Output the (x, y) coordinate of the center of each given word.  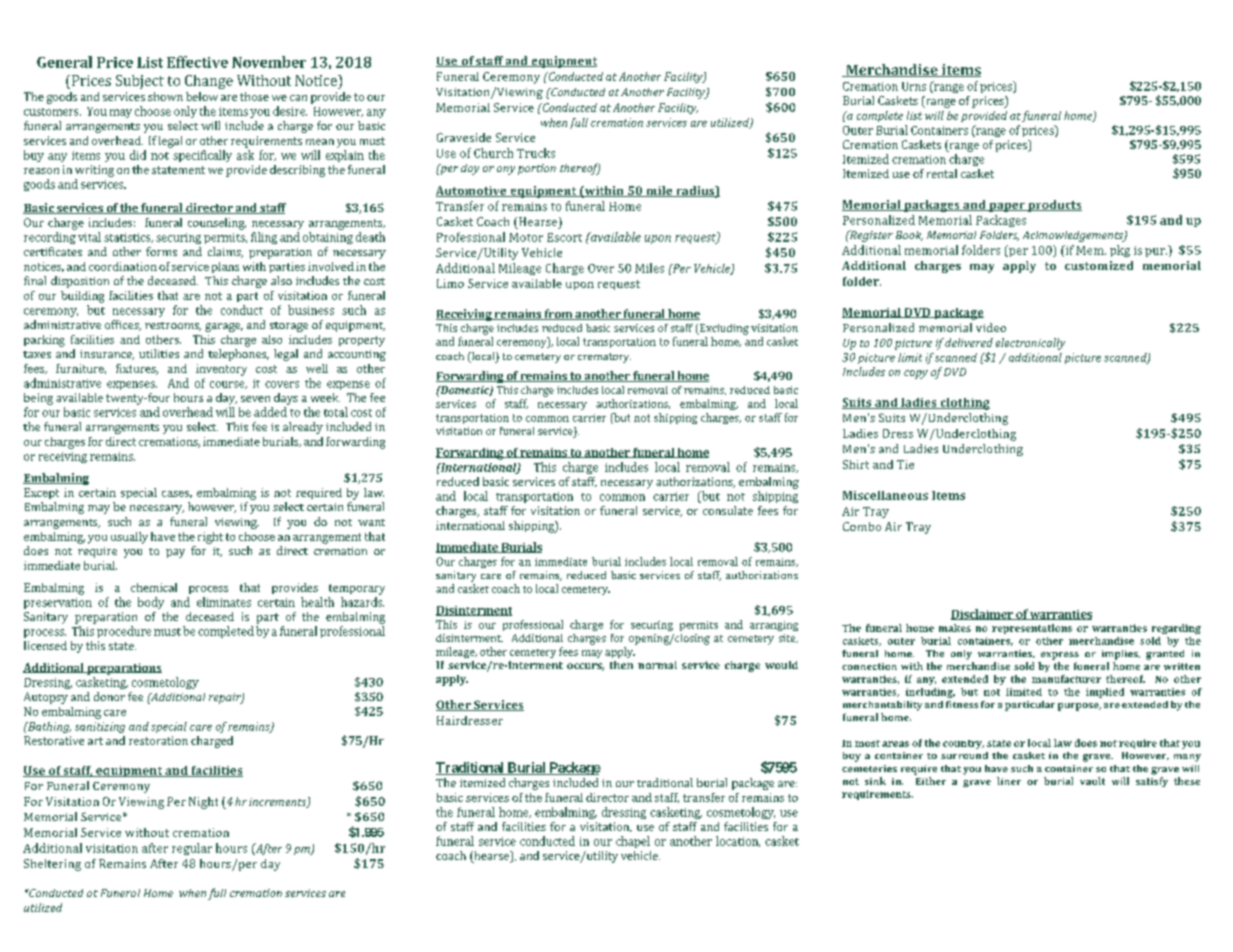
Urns (914, 86)
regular (192, 849)
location (738, 841)
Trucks (536, 153)
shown (165, 96)
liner (1009, 781)
